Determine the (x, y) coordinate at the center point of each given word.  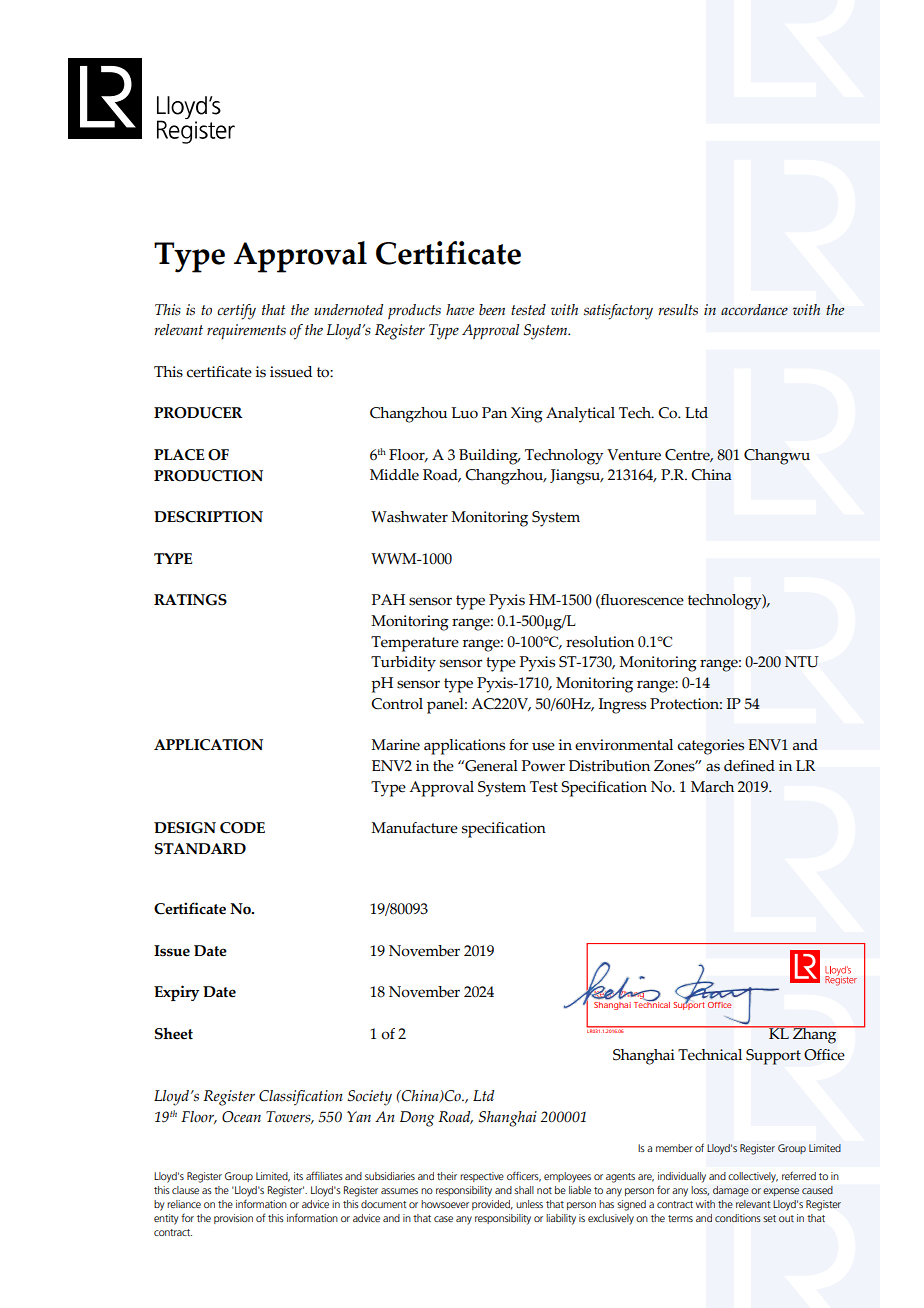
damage (731, 1191)
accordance (754, 310)
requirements (246, 331)
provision (233, 1219)
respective (482, 1177)
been (492, 309)
